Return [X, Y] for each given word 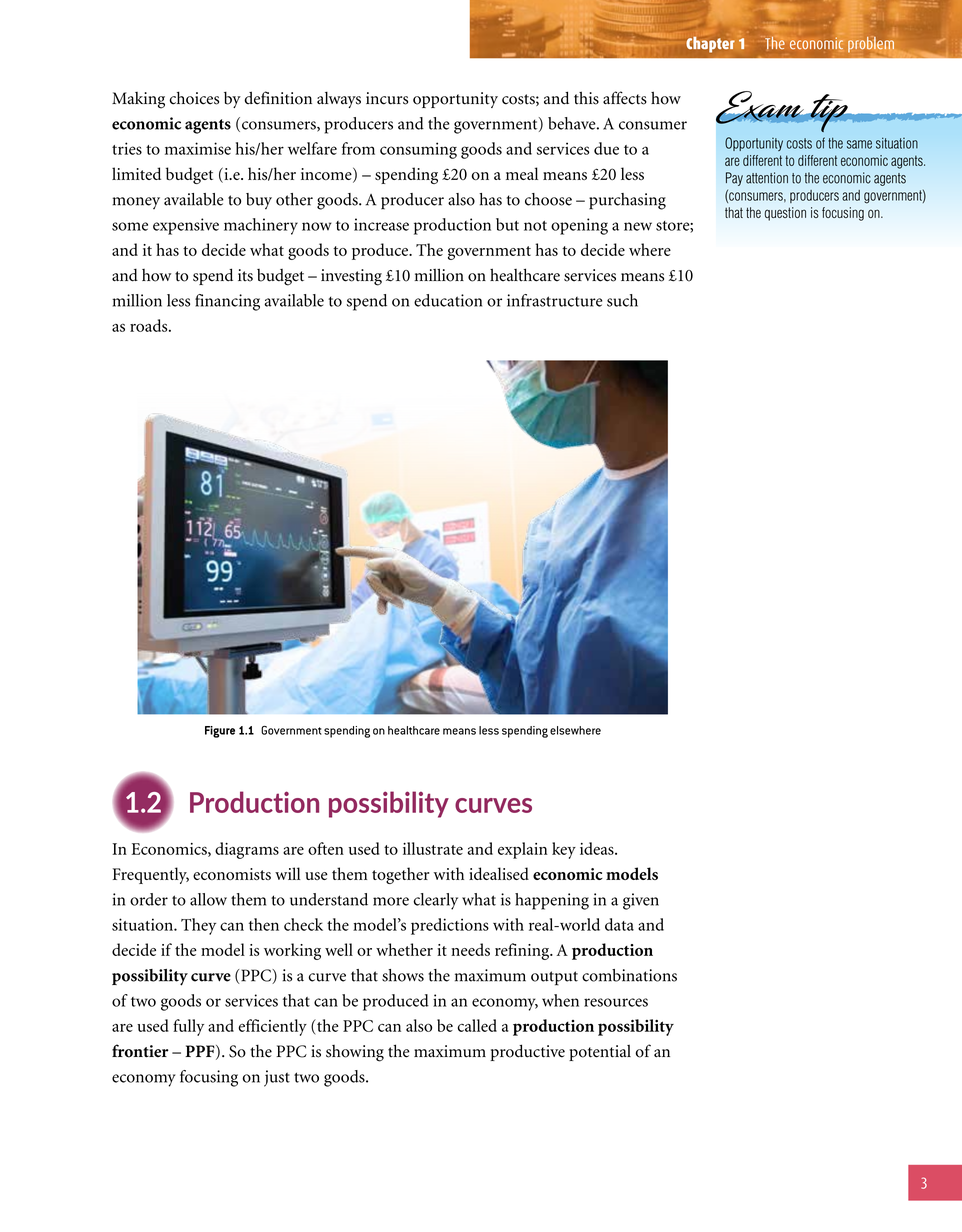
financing [227, 302]
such [622, 300]
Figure [220, 732]
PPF [201, 1052]
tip [829, 113]
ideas [598, 848]
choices [194, 98]
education [448, 300]
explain [522, 850]
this [586, 98]
